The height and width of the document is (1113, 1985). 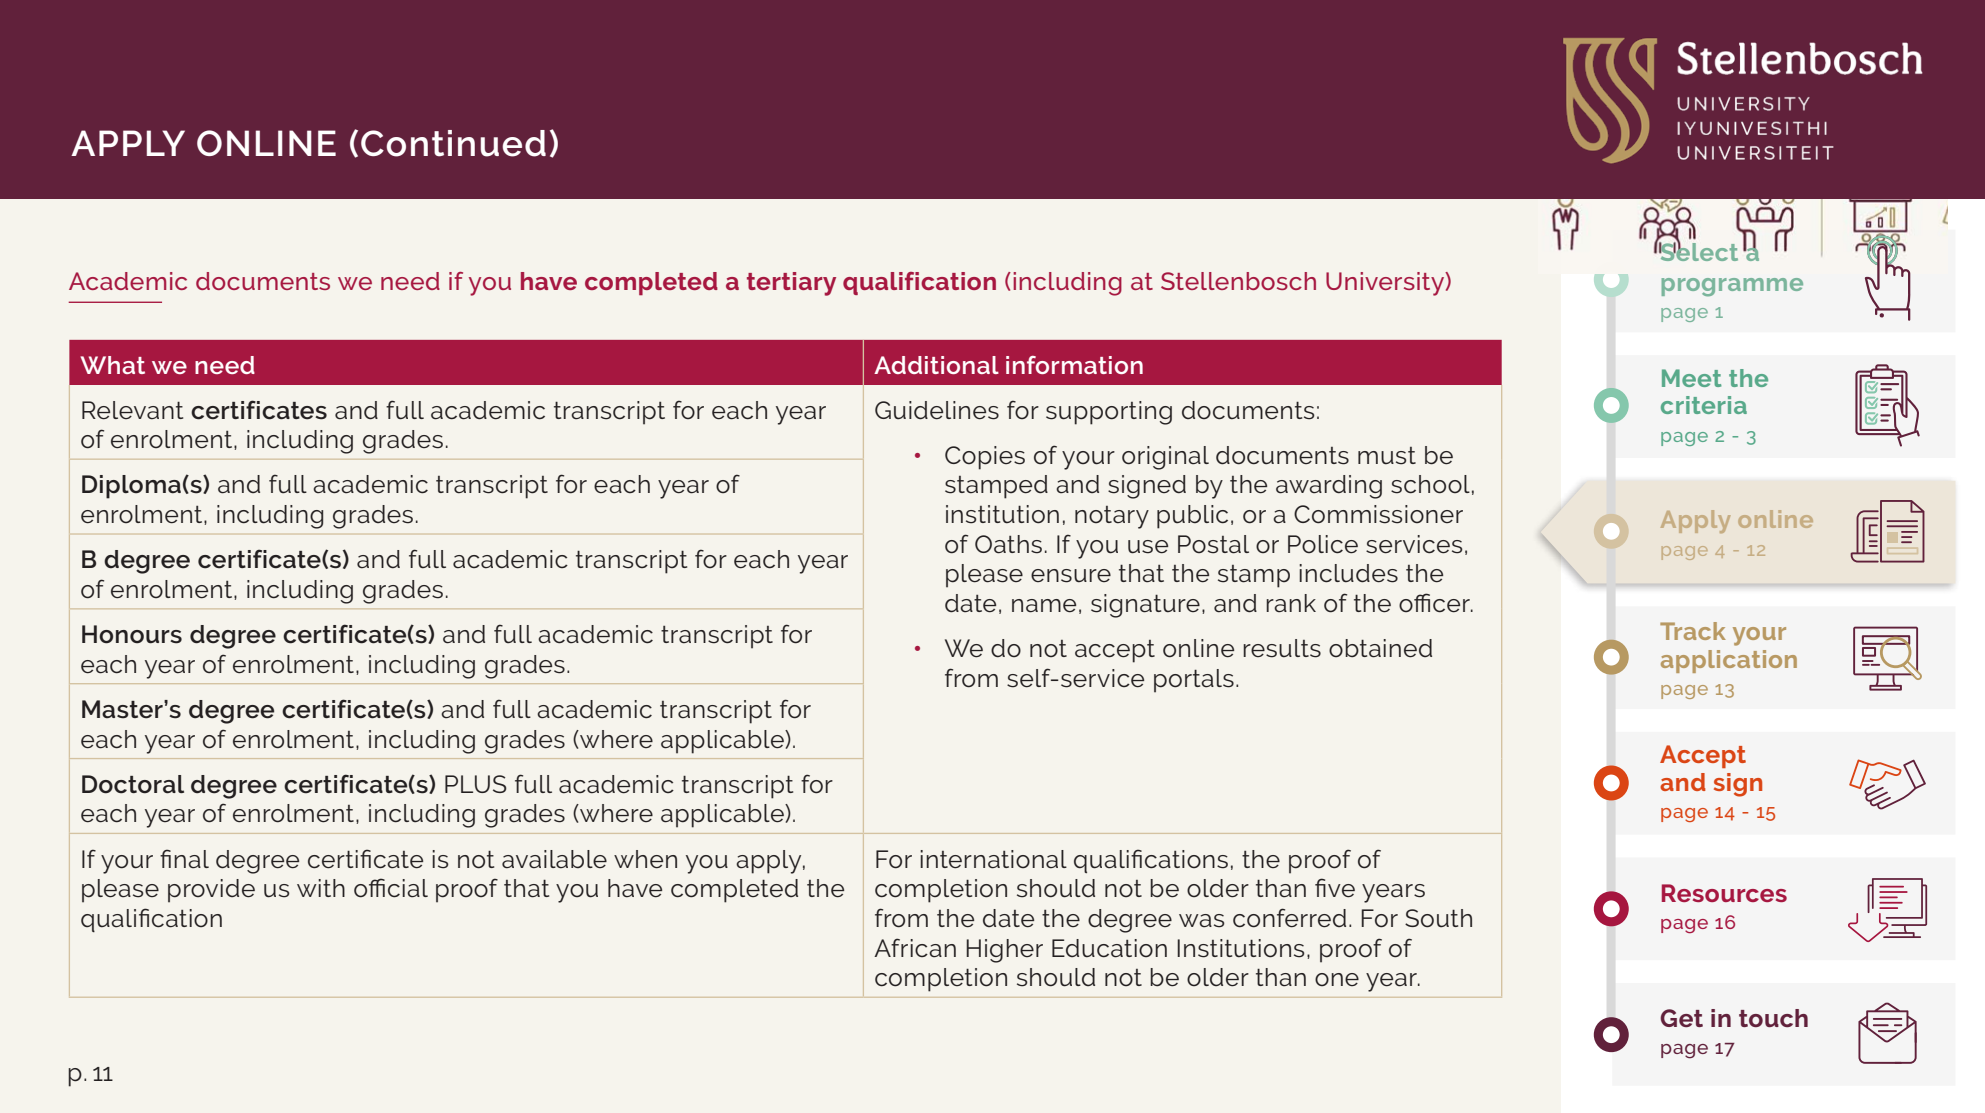 I want to click on with, so click(x=321, y=888).
